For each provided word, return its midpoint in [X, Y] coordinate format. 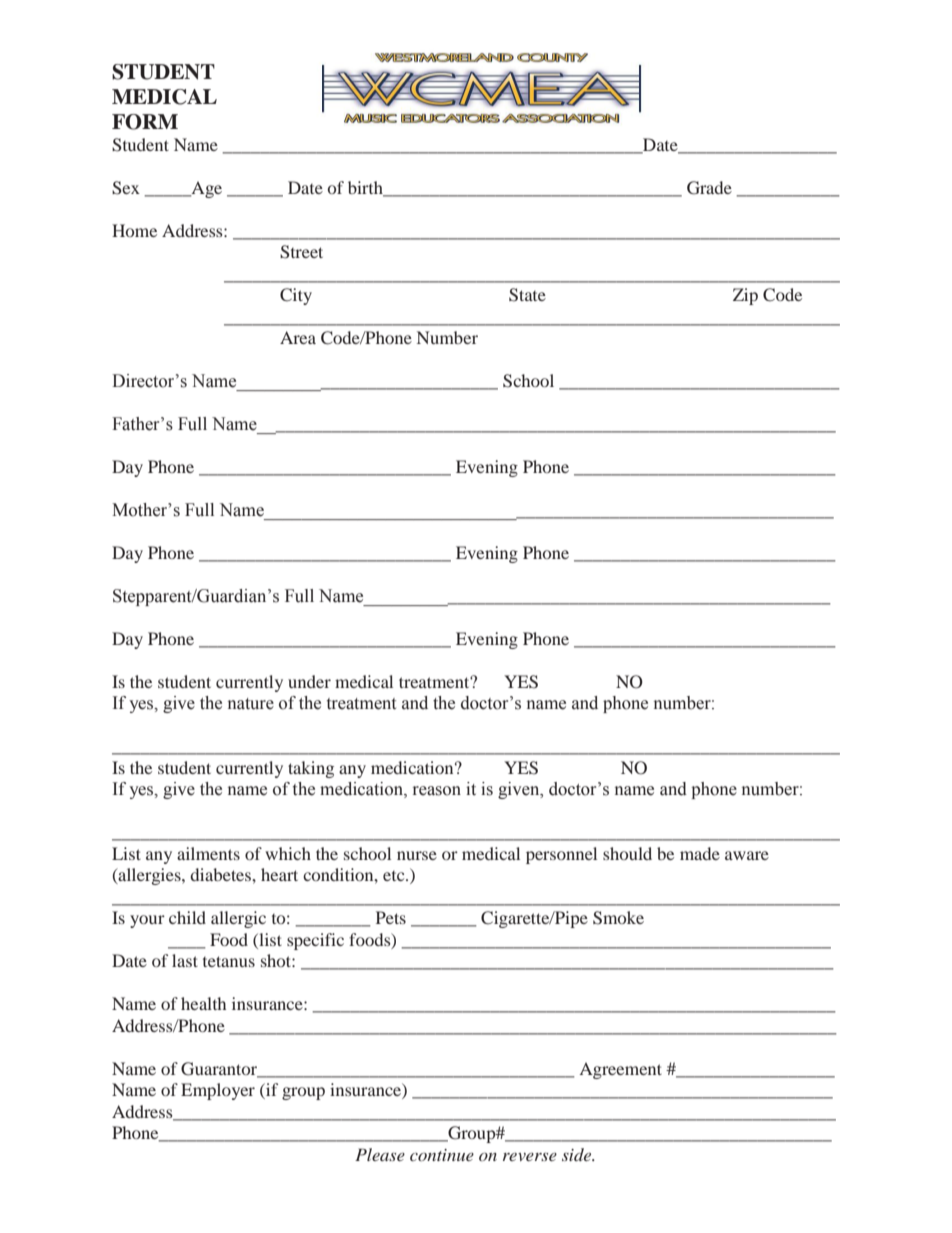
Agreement [620, 1070]
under [309, 681]
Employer [218, 1091]
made [700, 853]
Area [298, 337]
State [527, 295]
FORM [145, 122]
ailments [208, 853]
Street [301, 252]
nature [251, 704]
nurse [417, 855]
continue [442, 1155]
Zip [745, 296]
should [627, 853]
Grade [709, 188]
